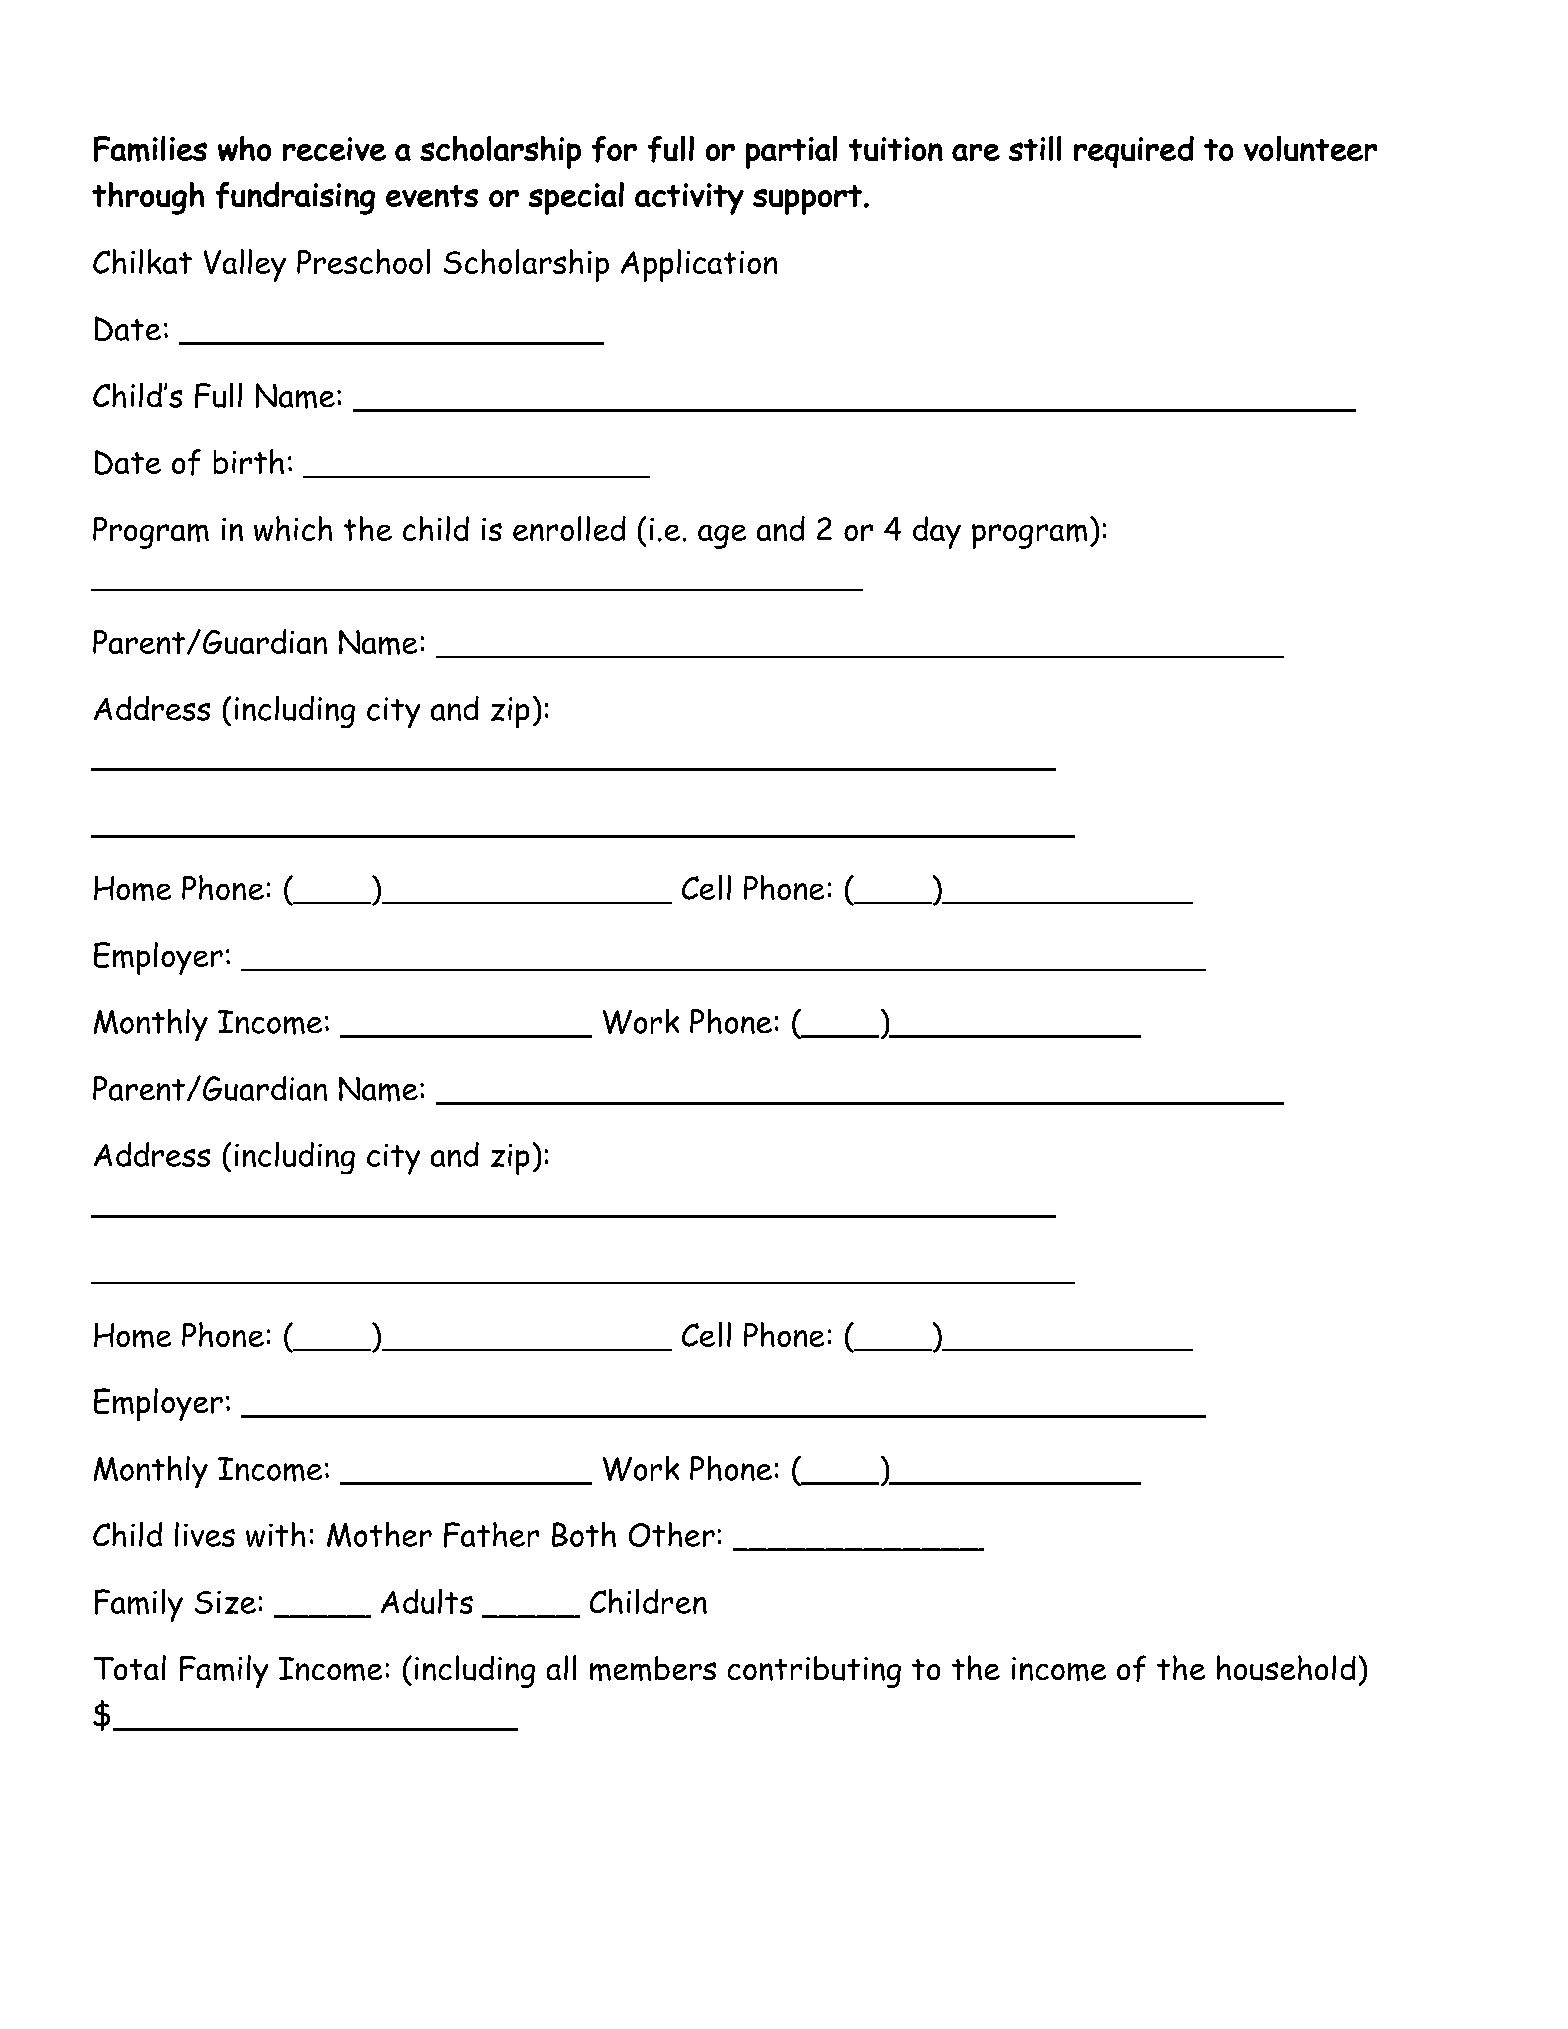  Describe the element at coordinates (295, 198) in the screenshot. I see `fundraising` at that location.
